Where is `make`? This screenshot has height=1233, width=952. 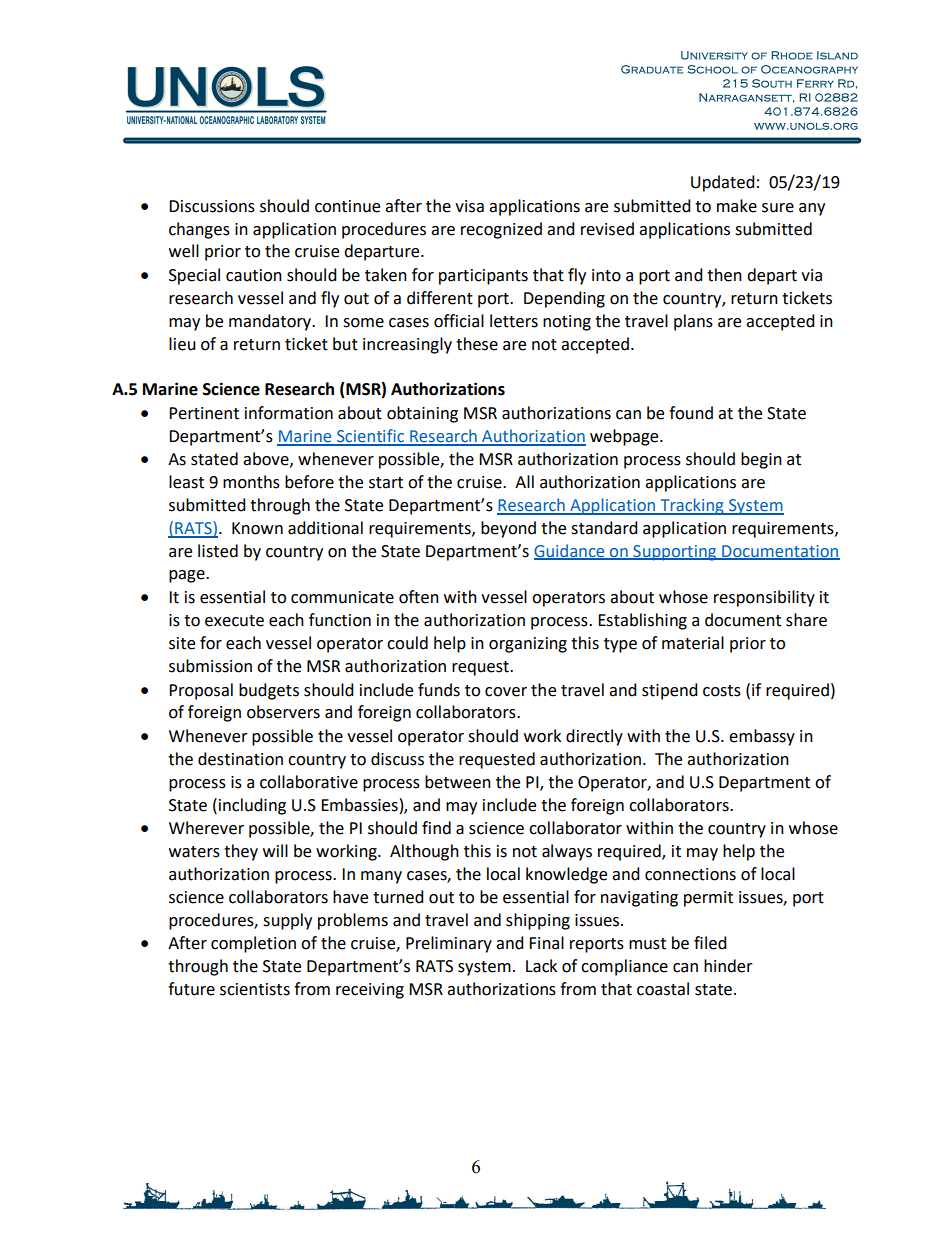 make is located at coordinates (737, 206).
